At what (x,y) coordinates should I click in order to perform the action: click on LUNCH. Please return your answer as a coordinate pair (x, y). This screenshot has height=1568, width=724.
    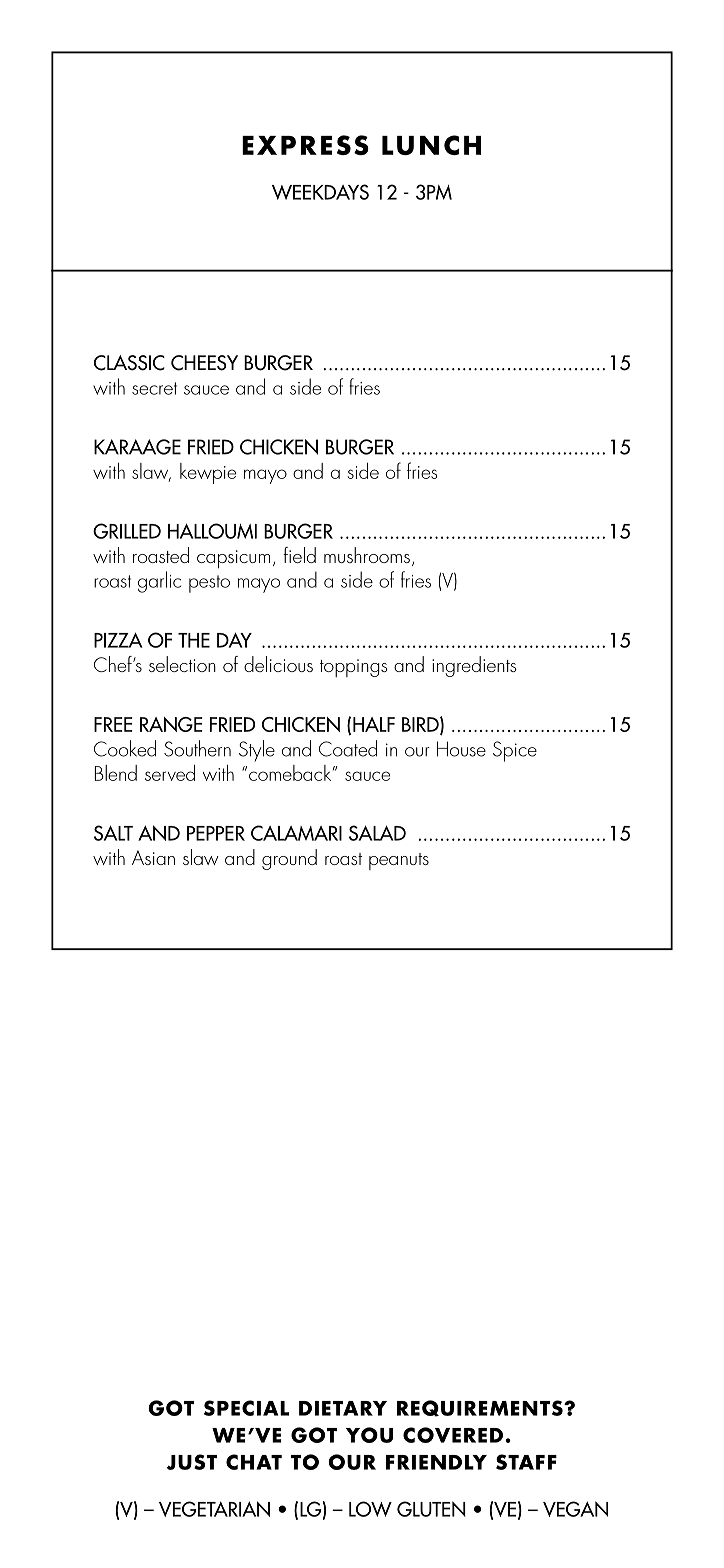
    Looking at the image, I should click on (431, 145).
